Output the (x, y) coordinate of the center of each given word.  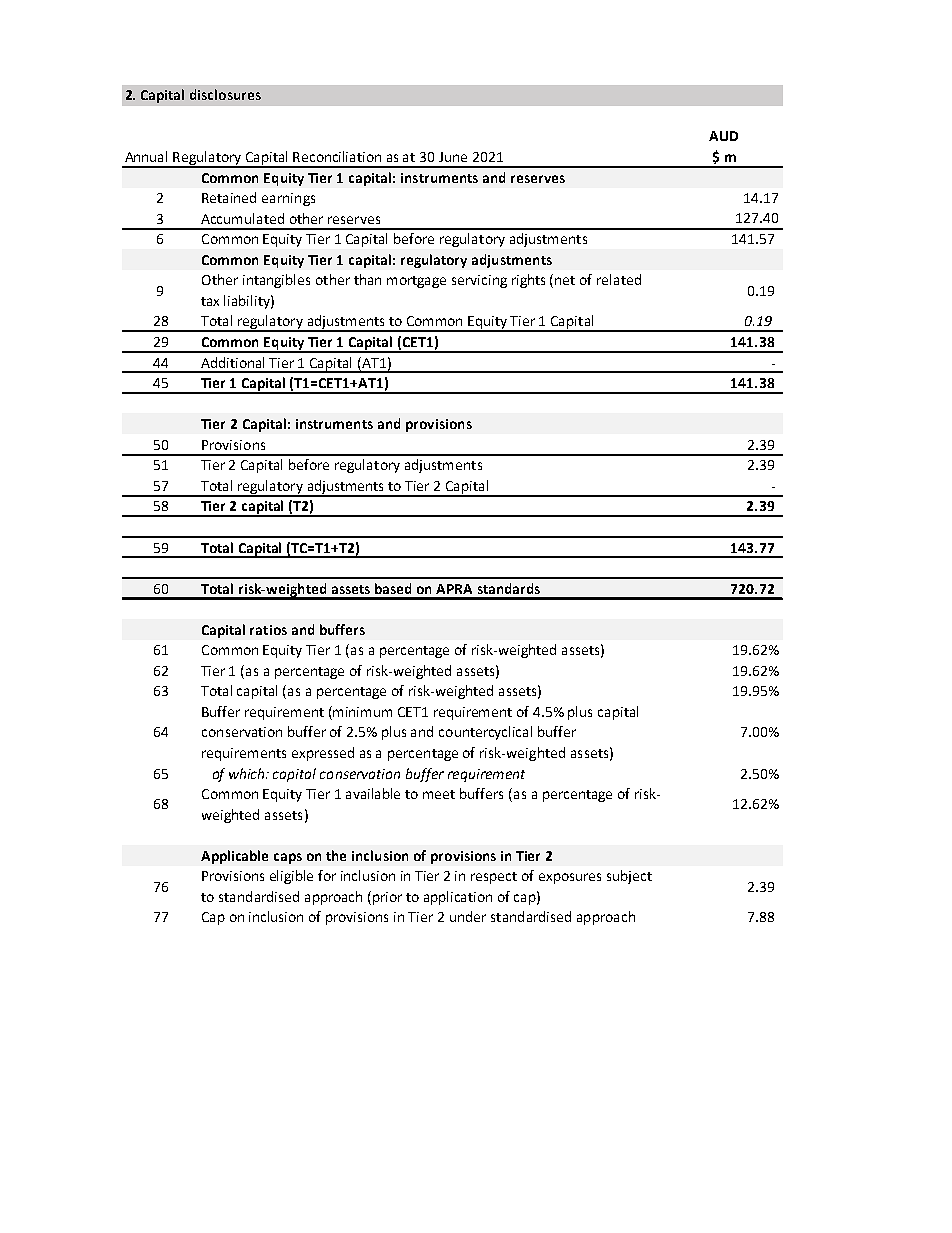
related (619, 279)
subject (629, 877)
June (453, 157)
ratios (268, 630)
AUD (723, 136)
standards (509, 588)
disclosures (225, 94)
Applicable (234, 857)
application (458, 898)
